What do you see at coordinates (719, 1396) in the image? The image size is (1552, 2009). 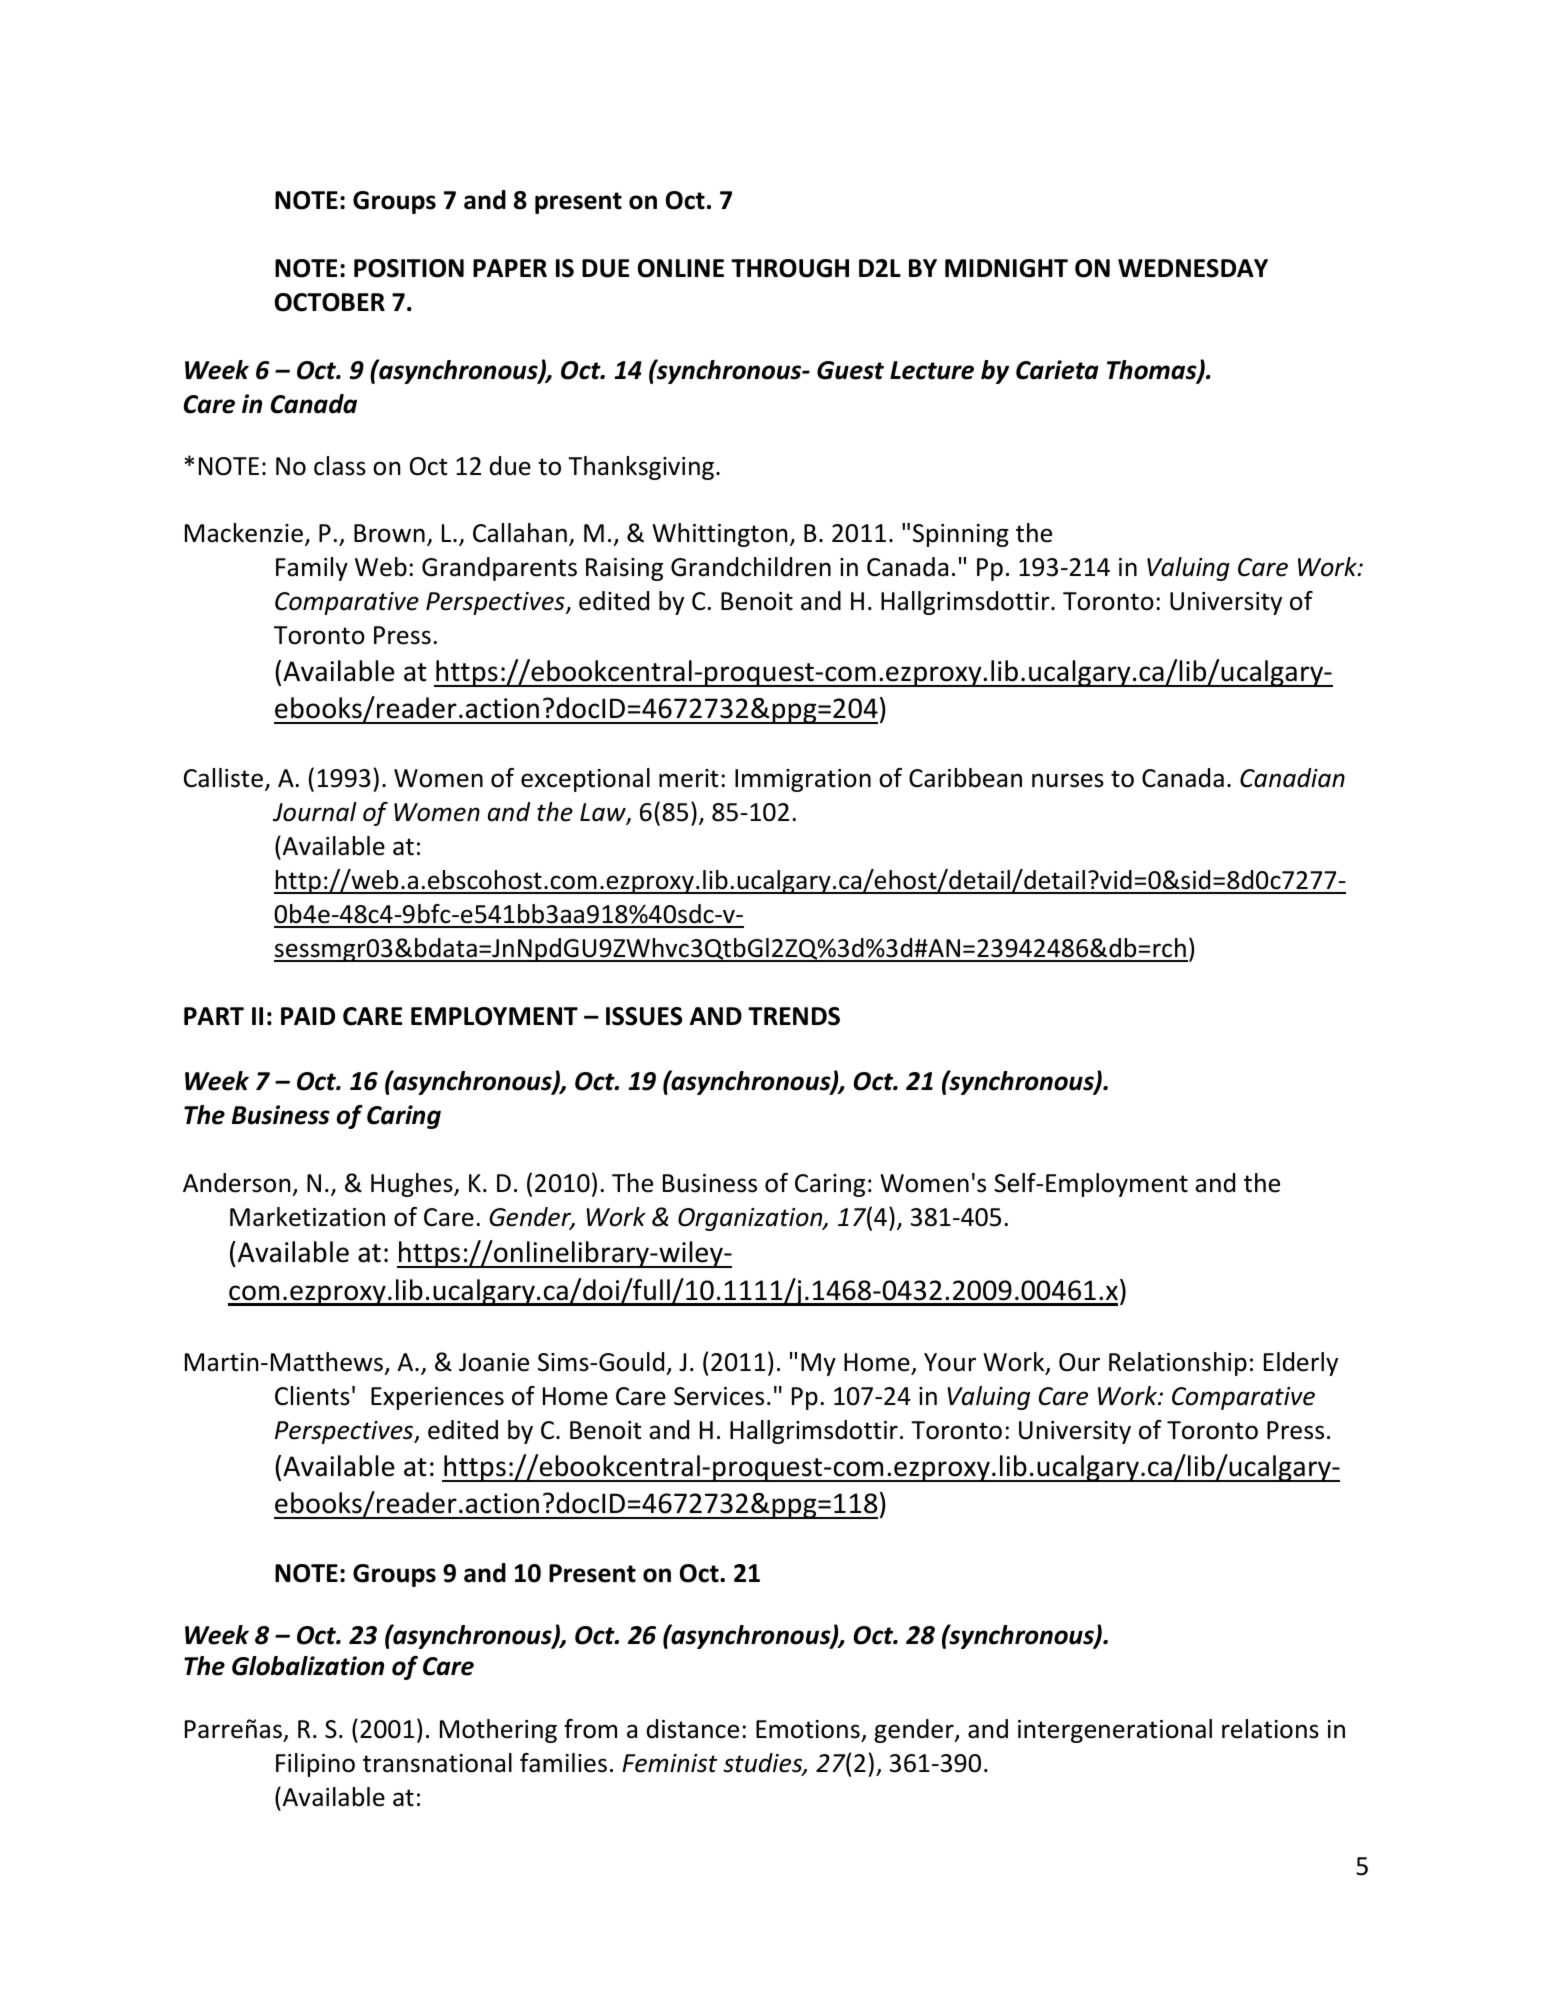 I see `Services` at bounding box center [719, 1396].
